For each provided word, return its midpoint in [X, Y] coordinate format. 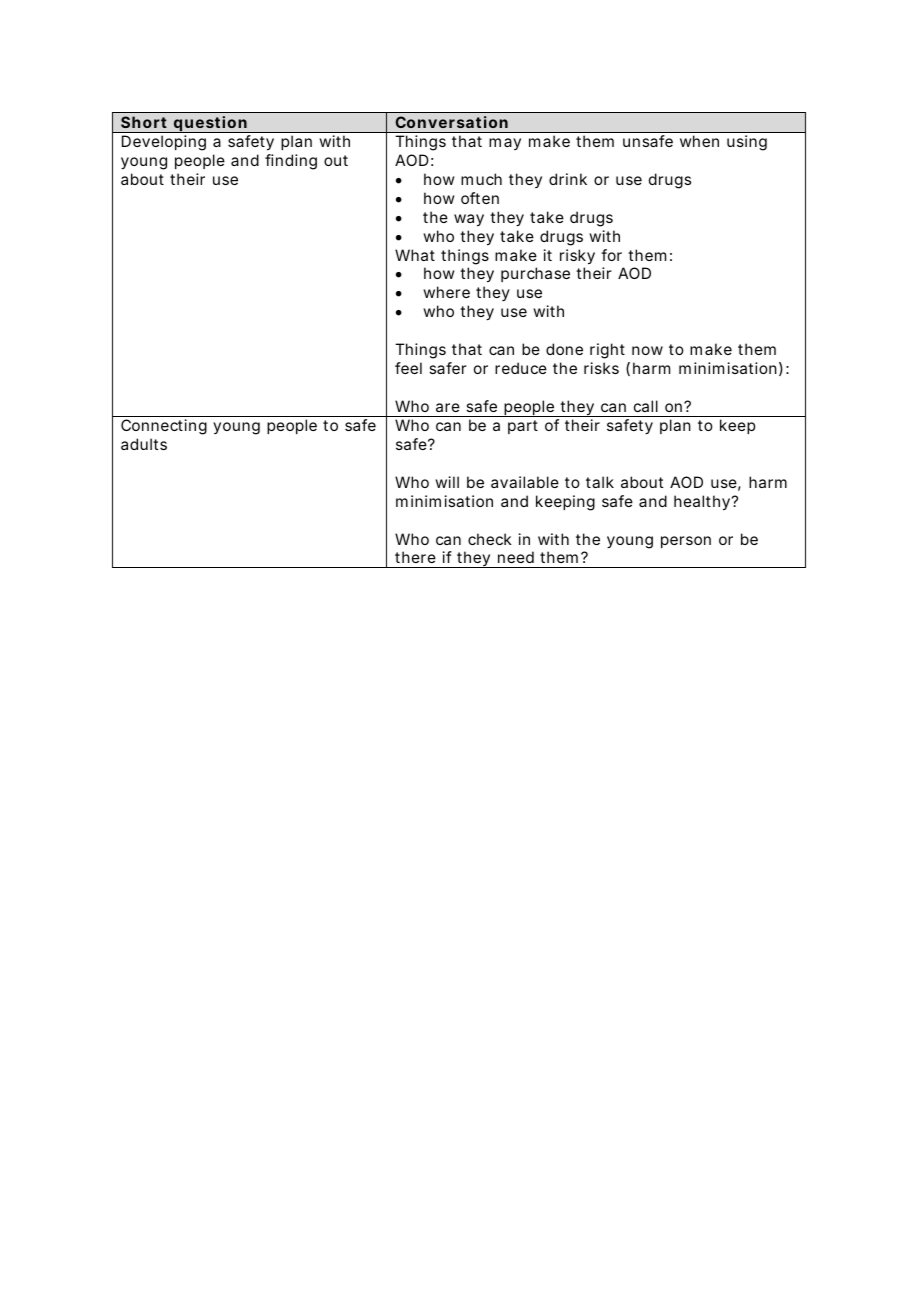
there [415, 557]
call [646, 406]
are [448, 407]
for [611, 255]
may [505, 144]
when [699, 141]
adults [144, 444]
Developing [164, 143]
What [415, 255]
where [446, 292]
